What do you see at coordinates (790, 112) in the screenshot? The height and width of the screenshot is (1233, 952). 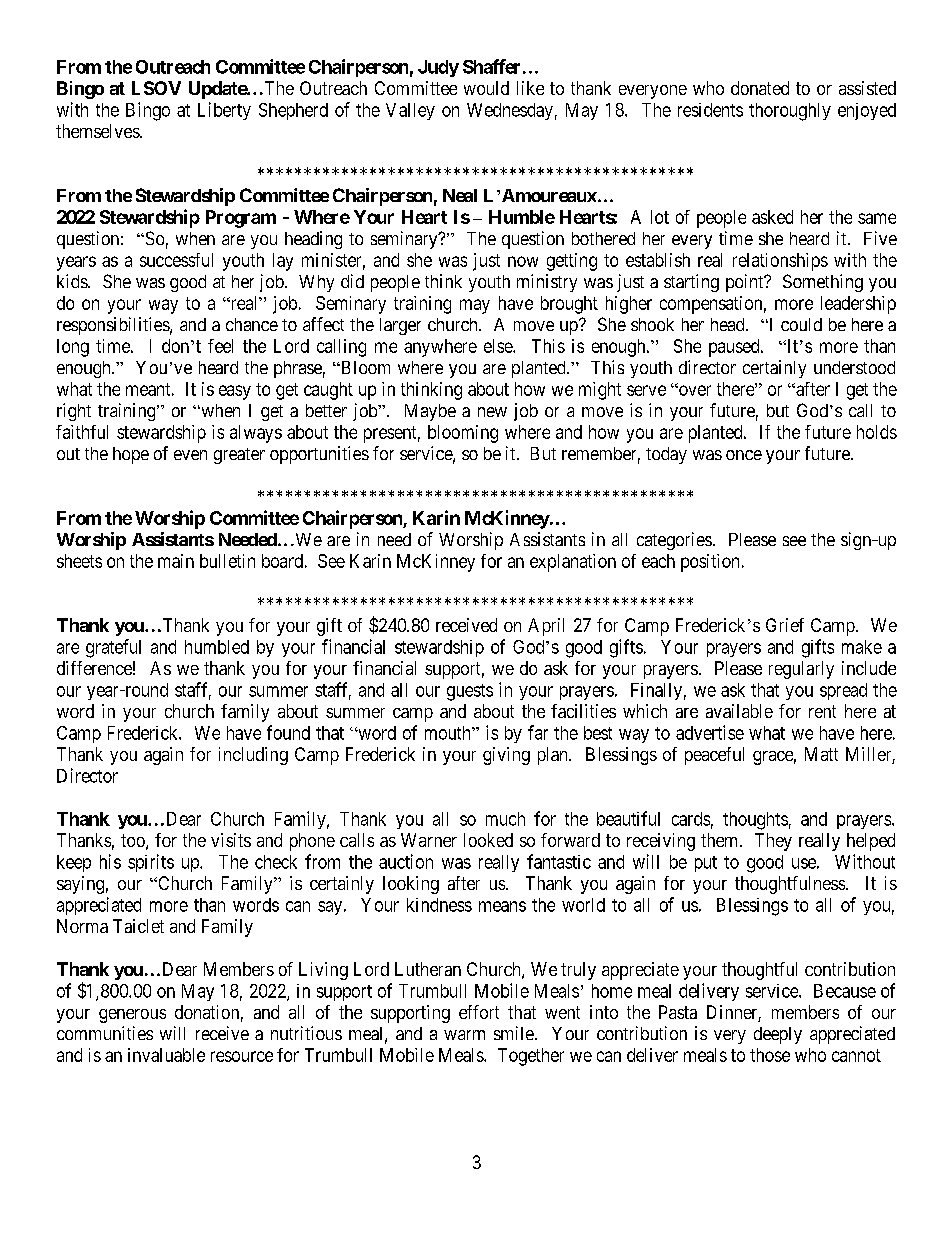 I see `thoroughly` at bounding box center [790, 112].
